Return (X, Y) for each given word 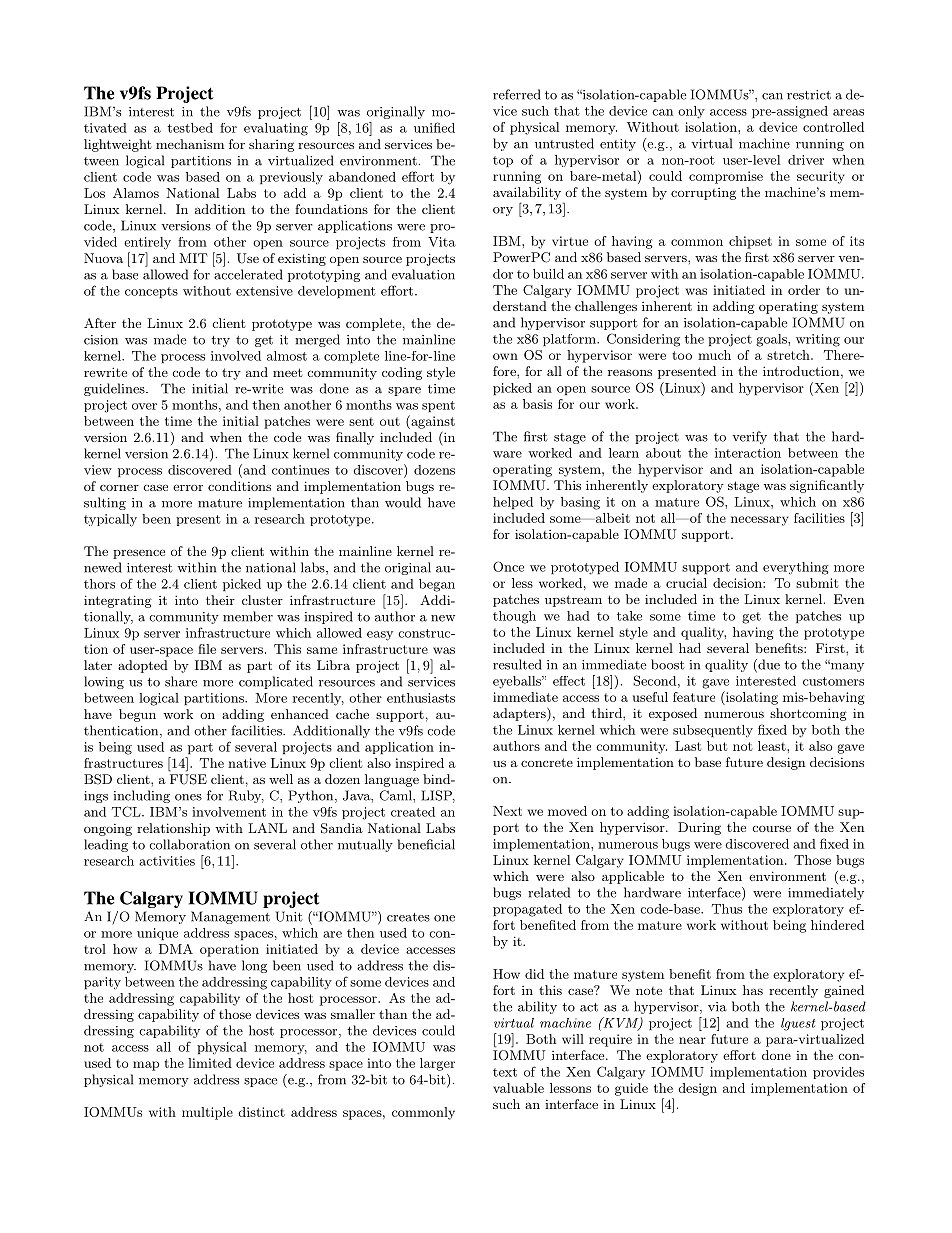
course (772, 828)
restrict (809, 95)
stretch (789, 355)
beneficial (426, 844)
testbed (190, 128)
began (437, 585)
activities (167, 861)
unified (434, 127)
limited (210, 1063)
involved (236, 356)
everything (796, 568)
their (220, 600)
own (505, 356)
